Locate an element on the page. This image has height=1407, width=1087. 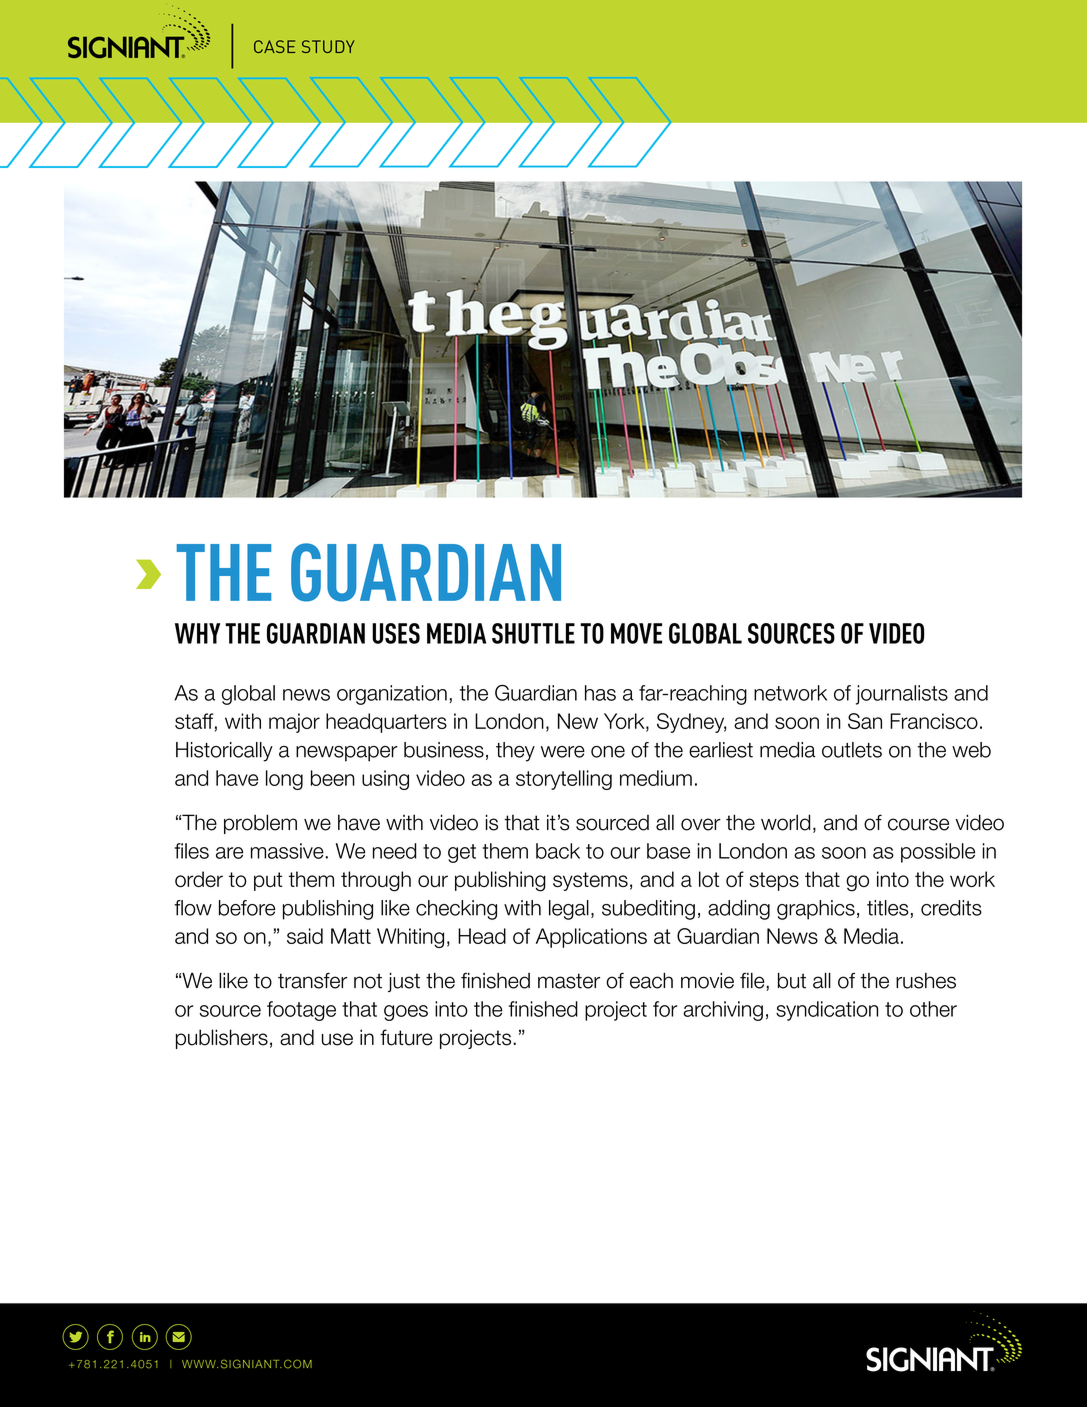
Francisco is located at coordinates (934, 721).
